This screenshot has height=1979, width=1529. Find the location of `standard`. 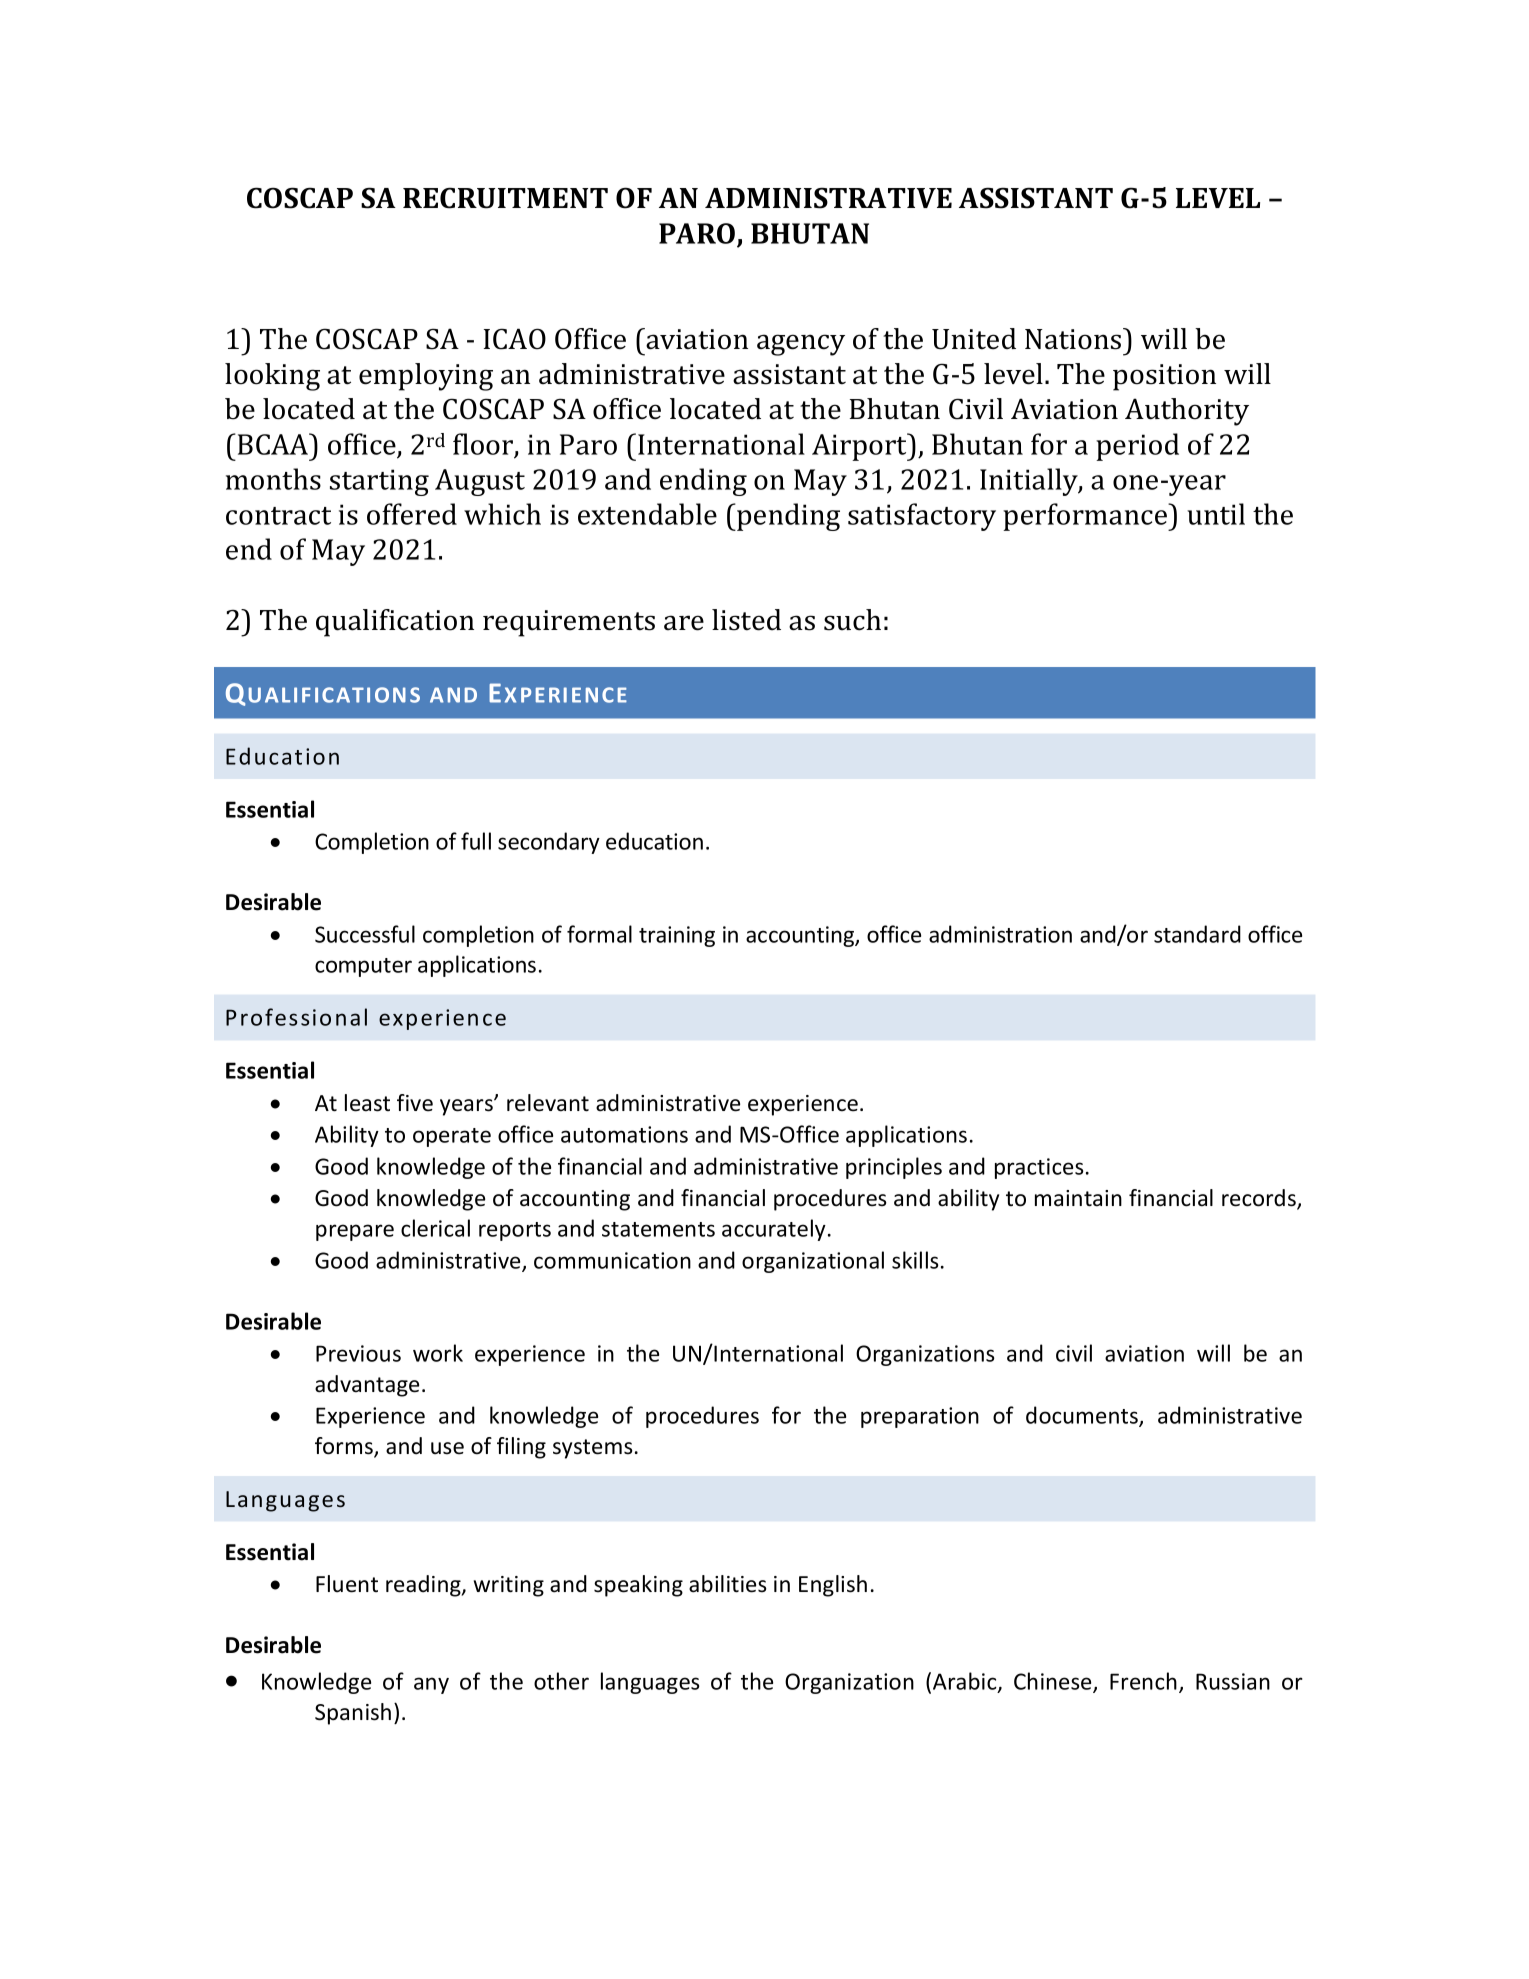

standard is located at coordinates (1197, 934).
